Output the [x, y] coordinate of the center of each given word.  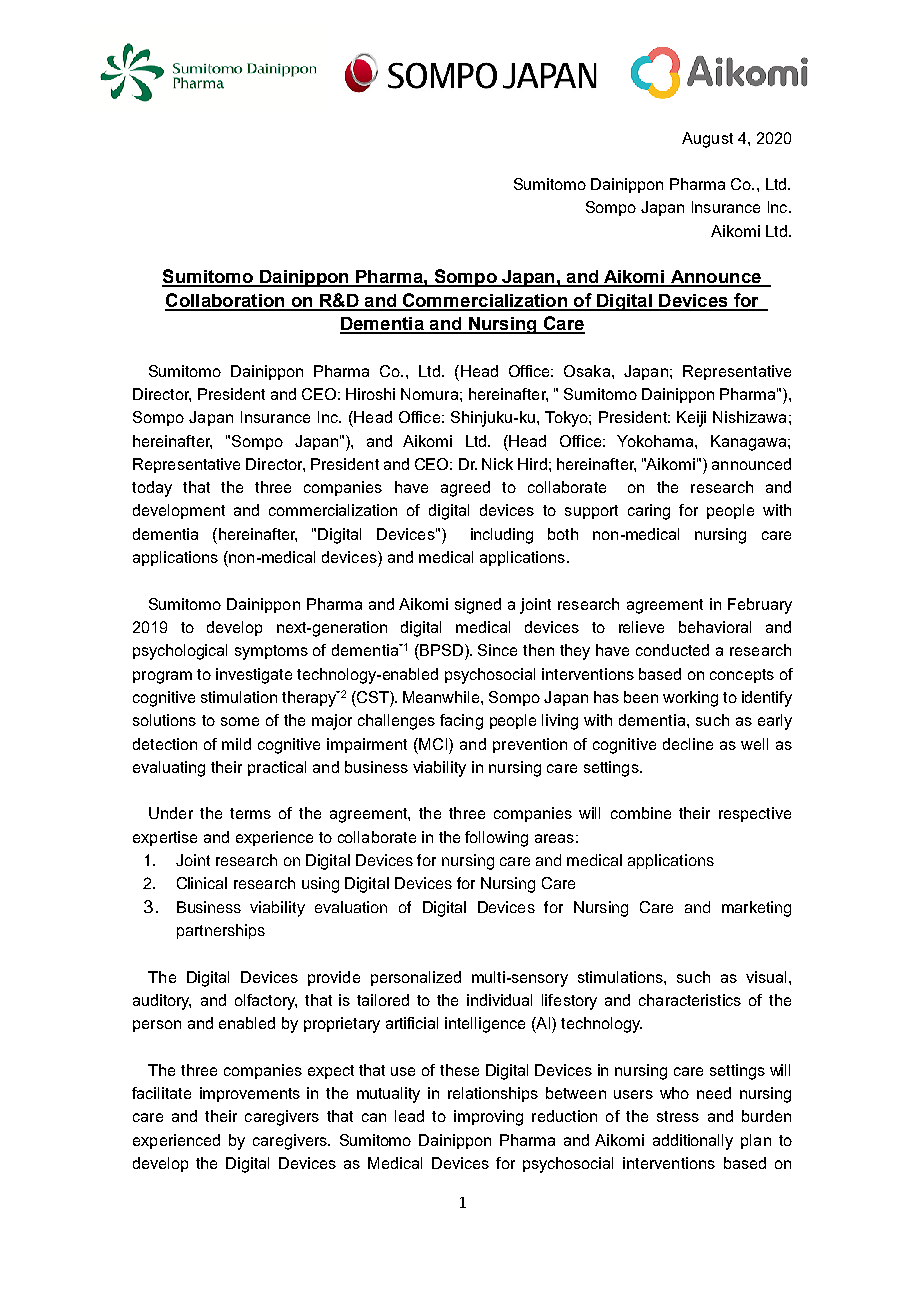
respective [755, 814]
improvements [250, 1094]
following [496, 839]
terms [250, 813]
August [707, 140]
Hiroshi [370, 394]
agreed [465, 489]
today [152, 489]
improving [488, 1118]
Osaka [588, 371]
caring [649, 512]
